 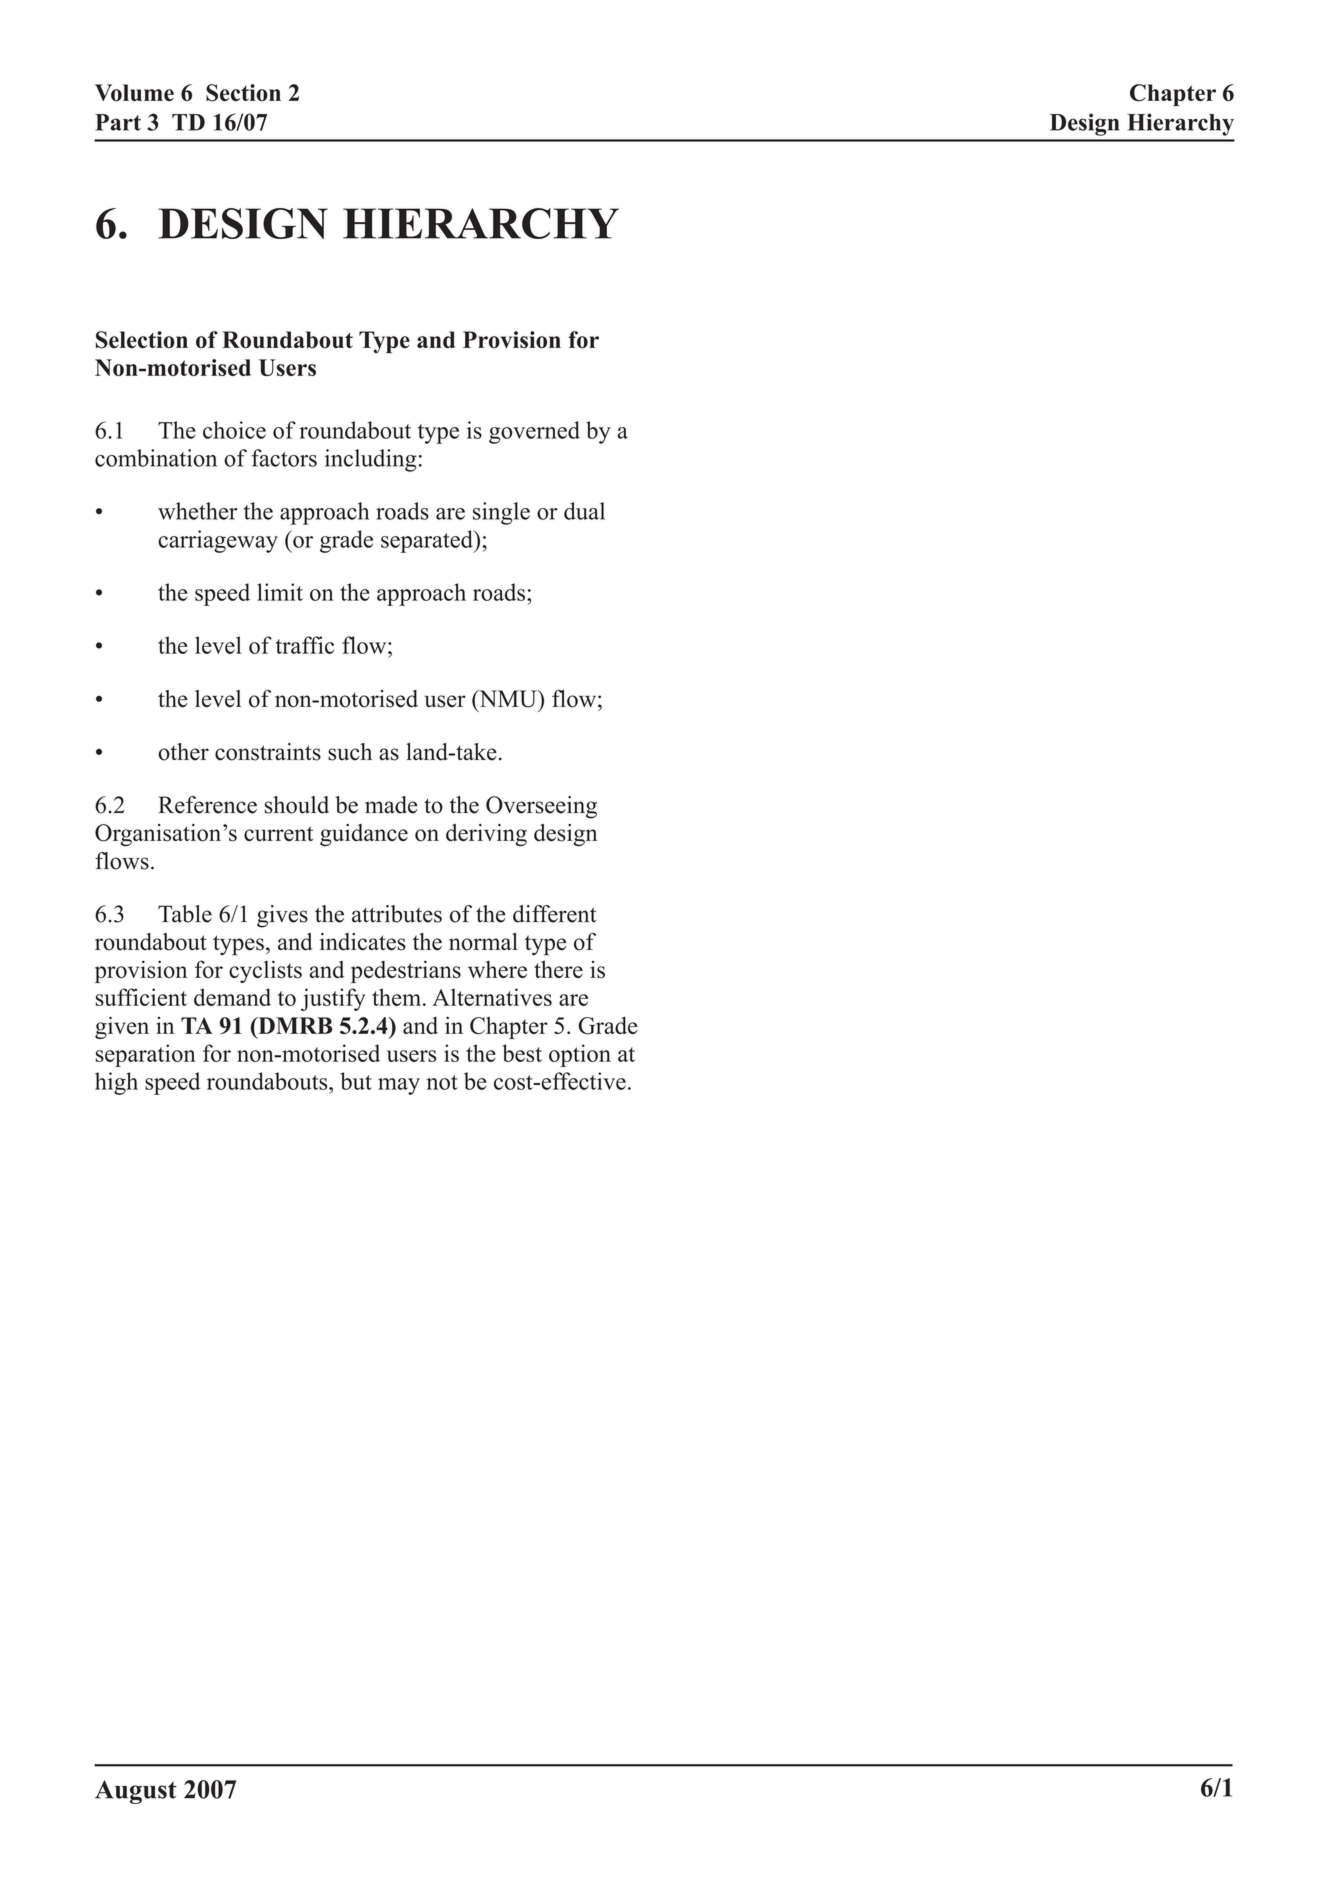 I want to click on other, so click(x=183, y=752).
